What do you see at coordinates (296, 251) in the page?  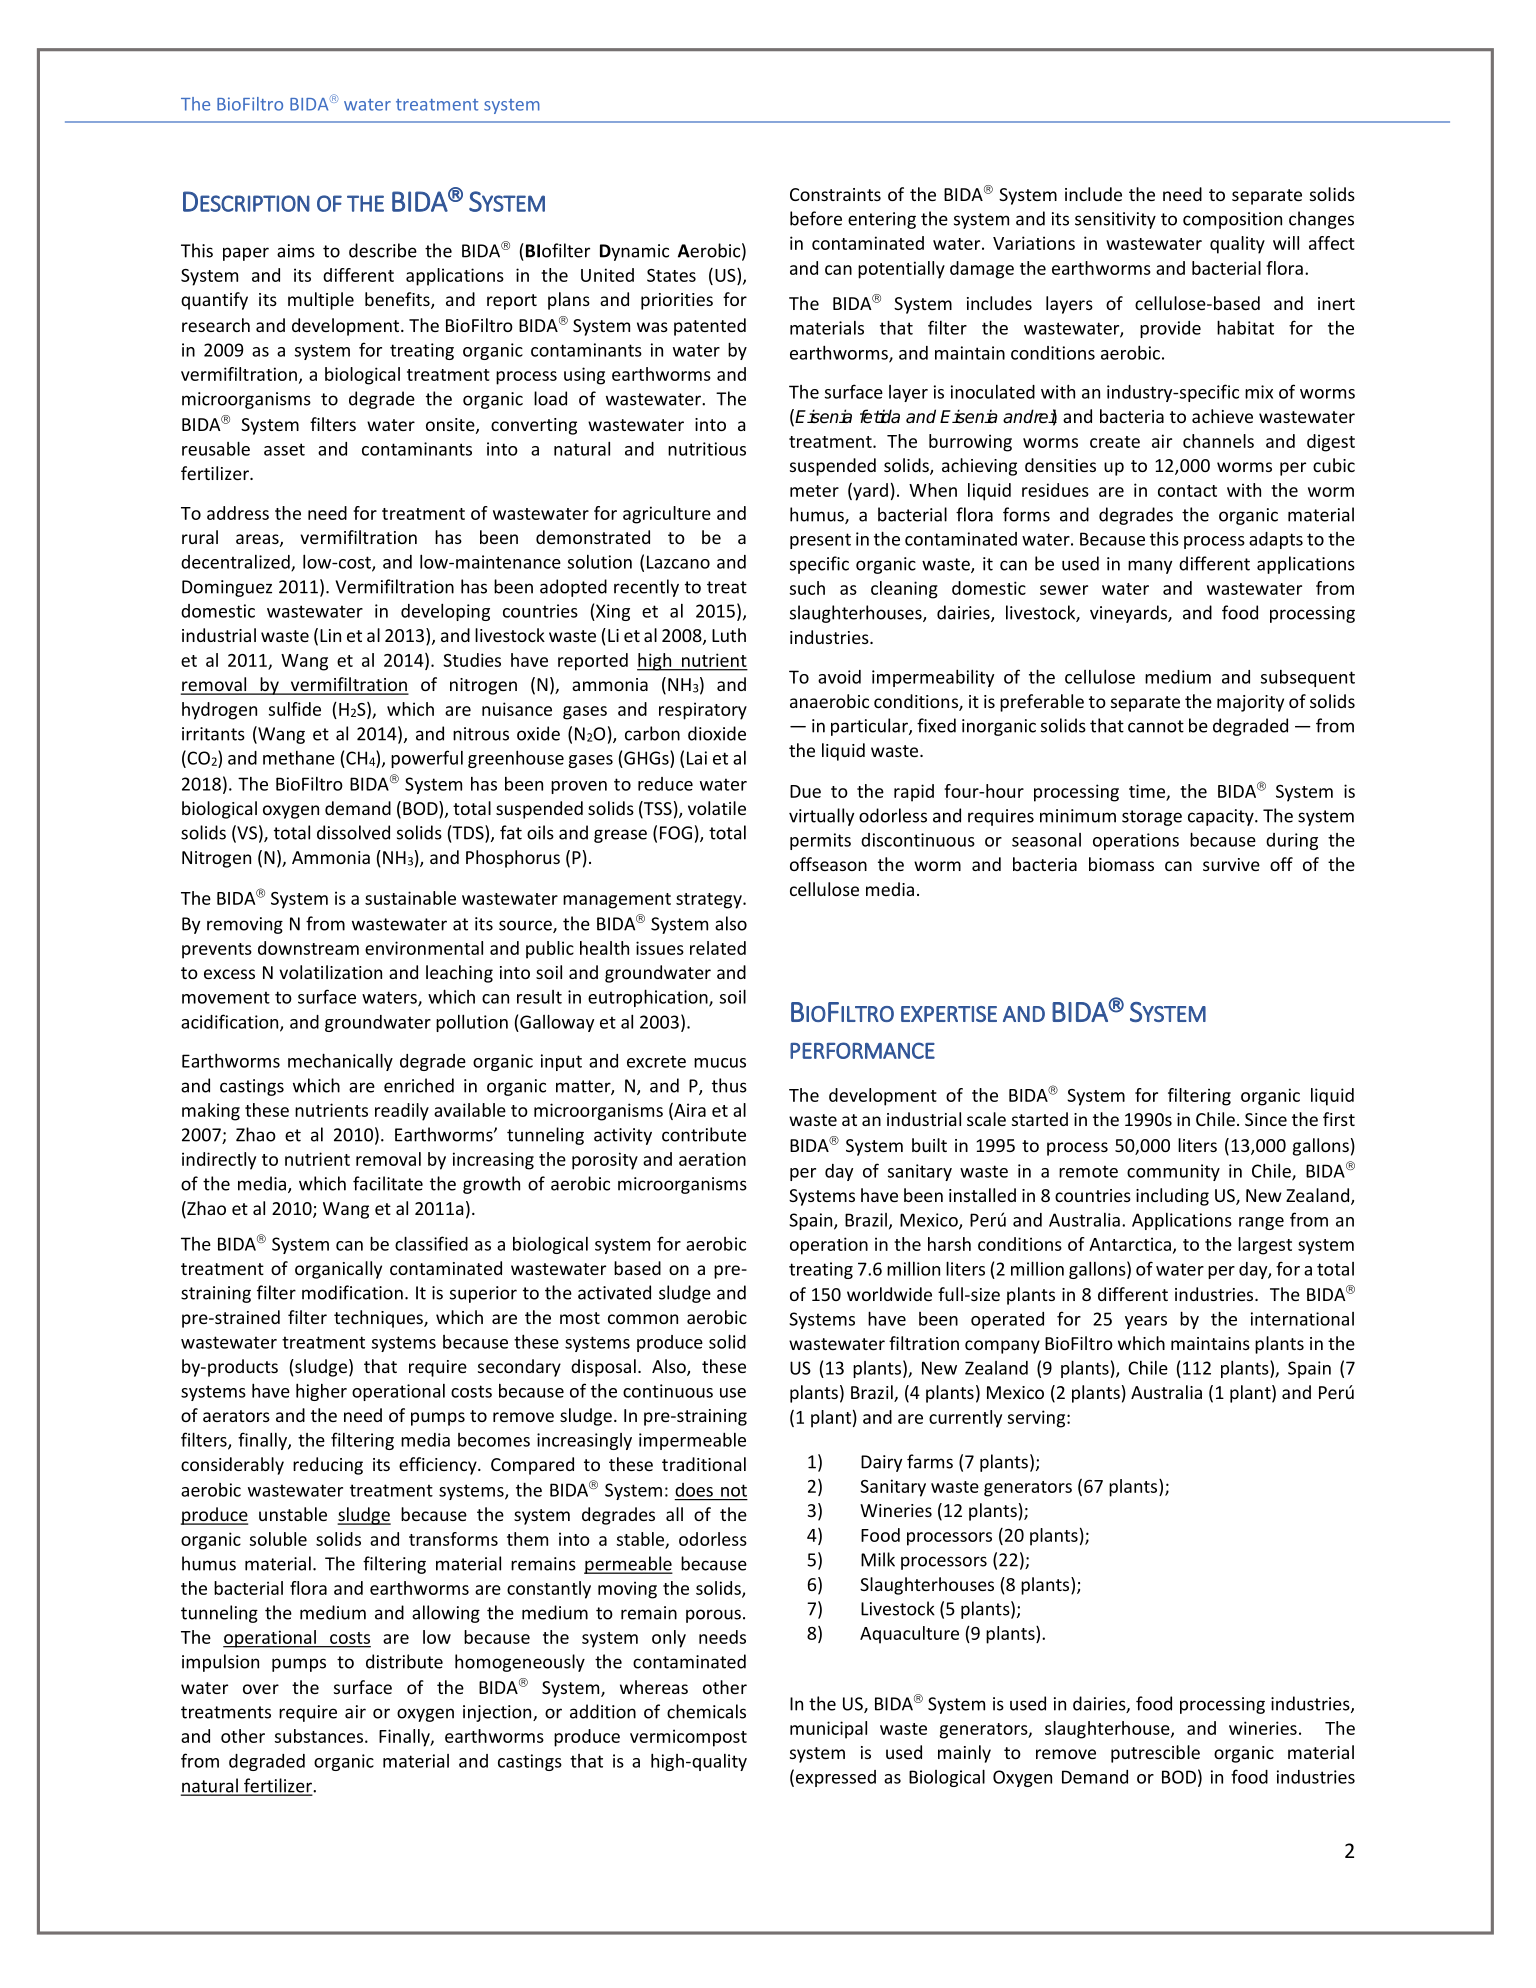 I see `aims` at bounding box center [296, 251].
